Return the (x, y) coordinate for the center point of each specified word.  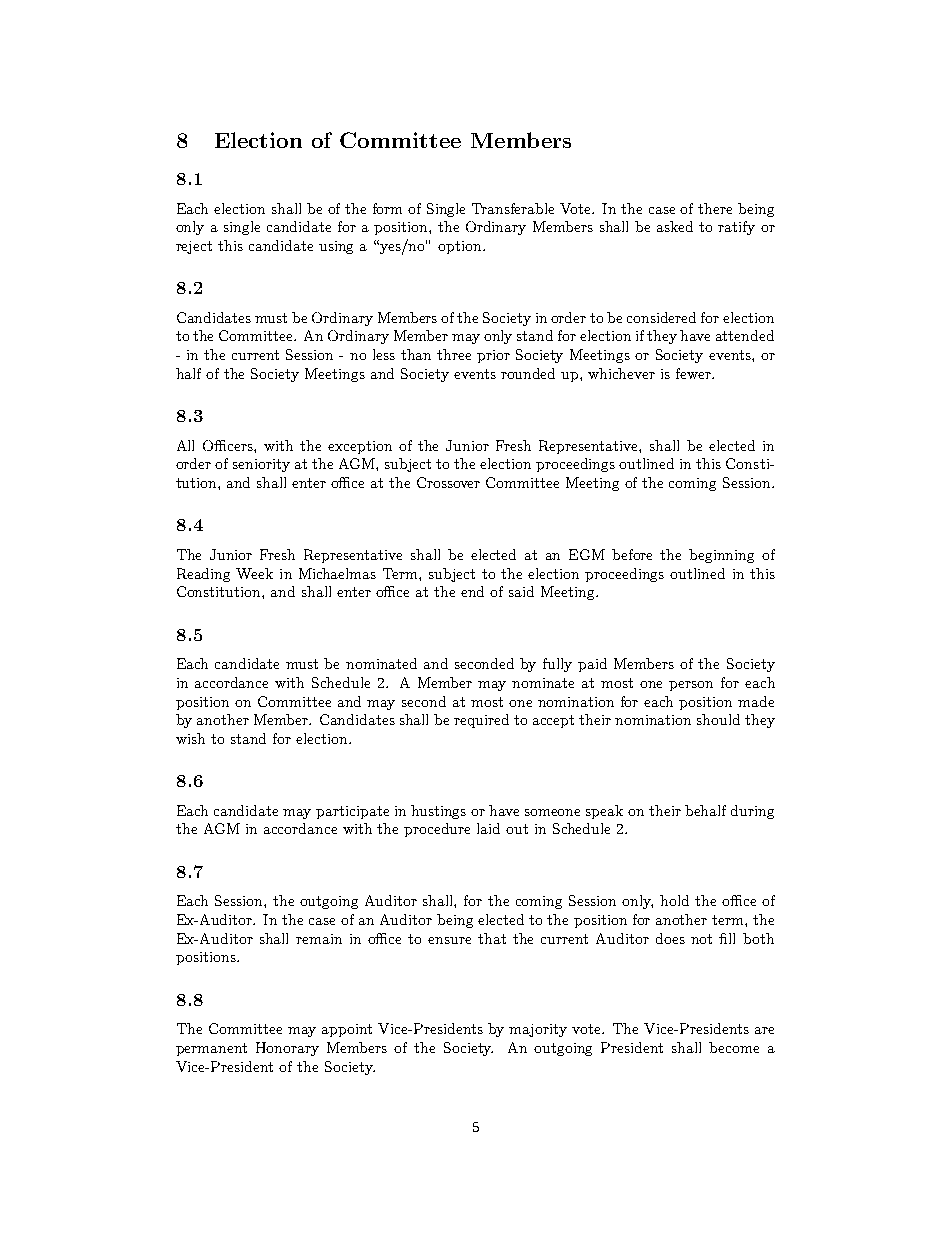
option (461, 247)
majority (538, 1030)
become (734, 1047)
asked (675, 226)
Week (254, 573)
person (691, 686)
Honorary (287, 1049)
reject (194, 247)
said (521, 591)
